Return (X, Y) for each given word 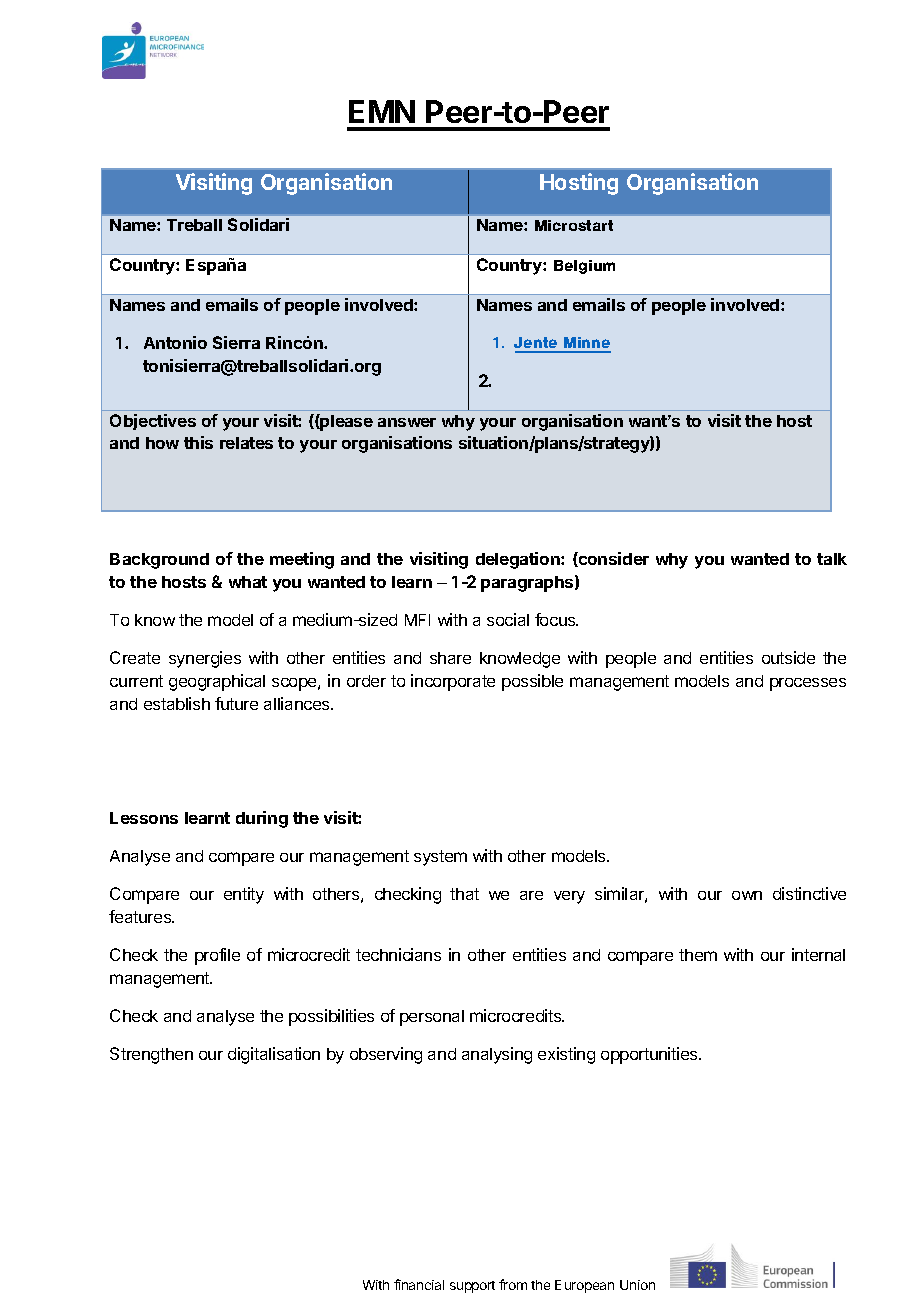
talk (832, 559)
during (262, 819)
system (440, 858)
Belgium (584, 267)
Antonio (175, 342)
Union (637, 1285)
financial (419, 1284)
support (472, 1287)
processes (808, 684)
